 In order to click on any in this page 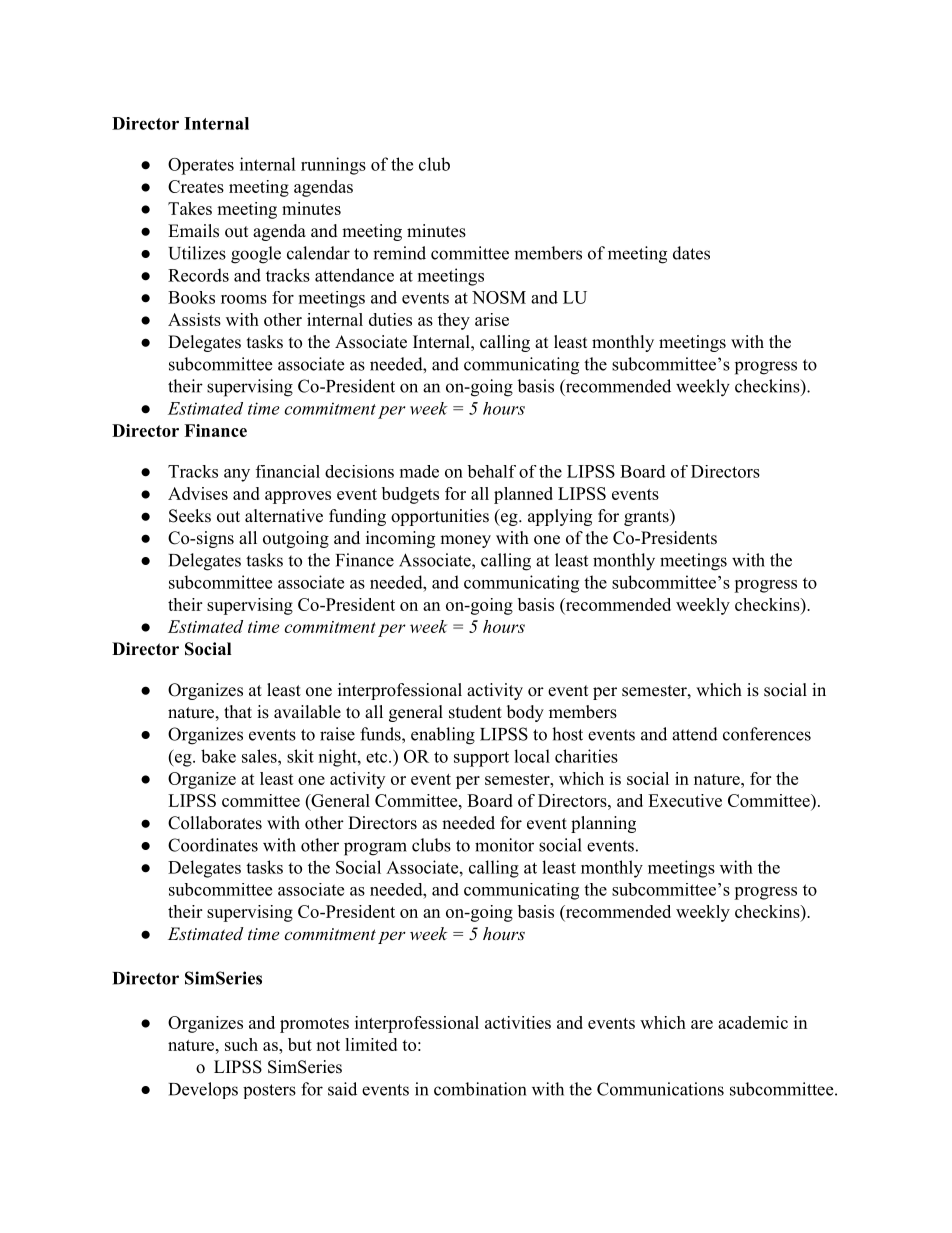, I will do `click(237, 475)`.
